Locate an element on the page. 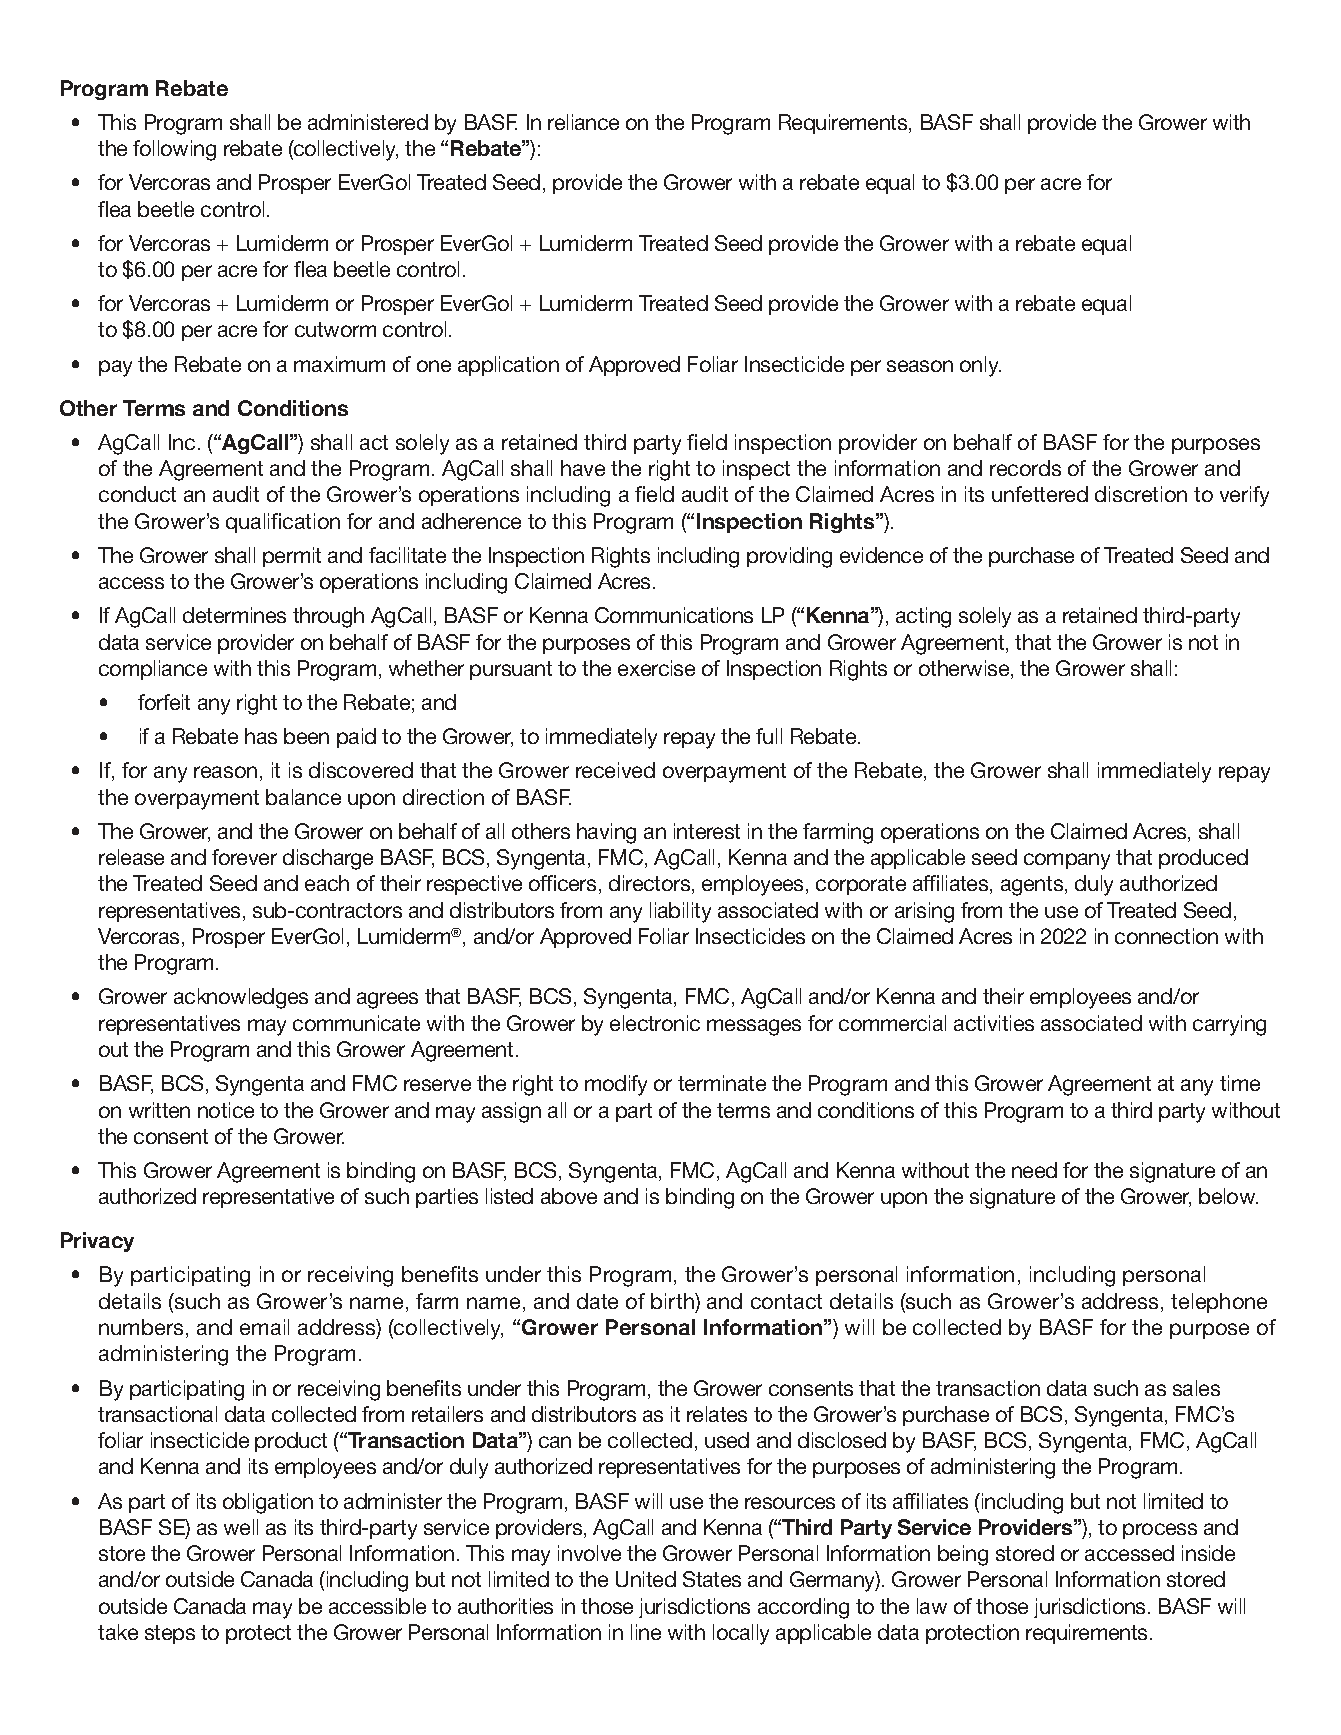 Image resolution: width=1341 pixels, height=1735 pixels. process is located at coordinates (1160, 1531).
